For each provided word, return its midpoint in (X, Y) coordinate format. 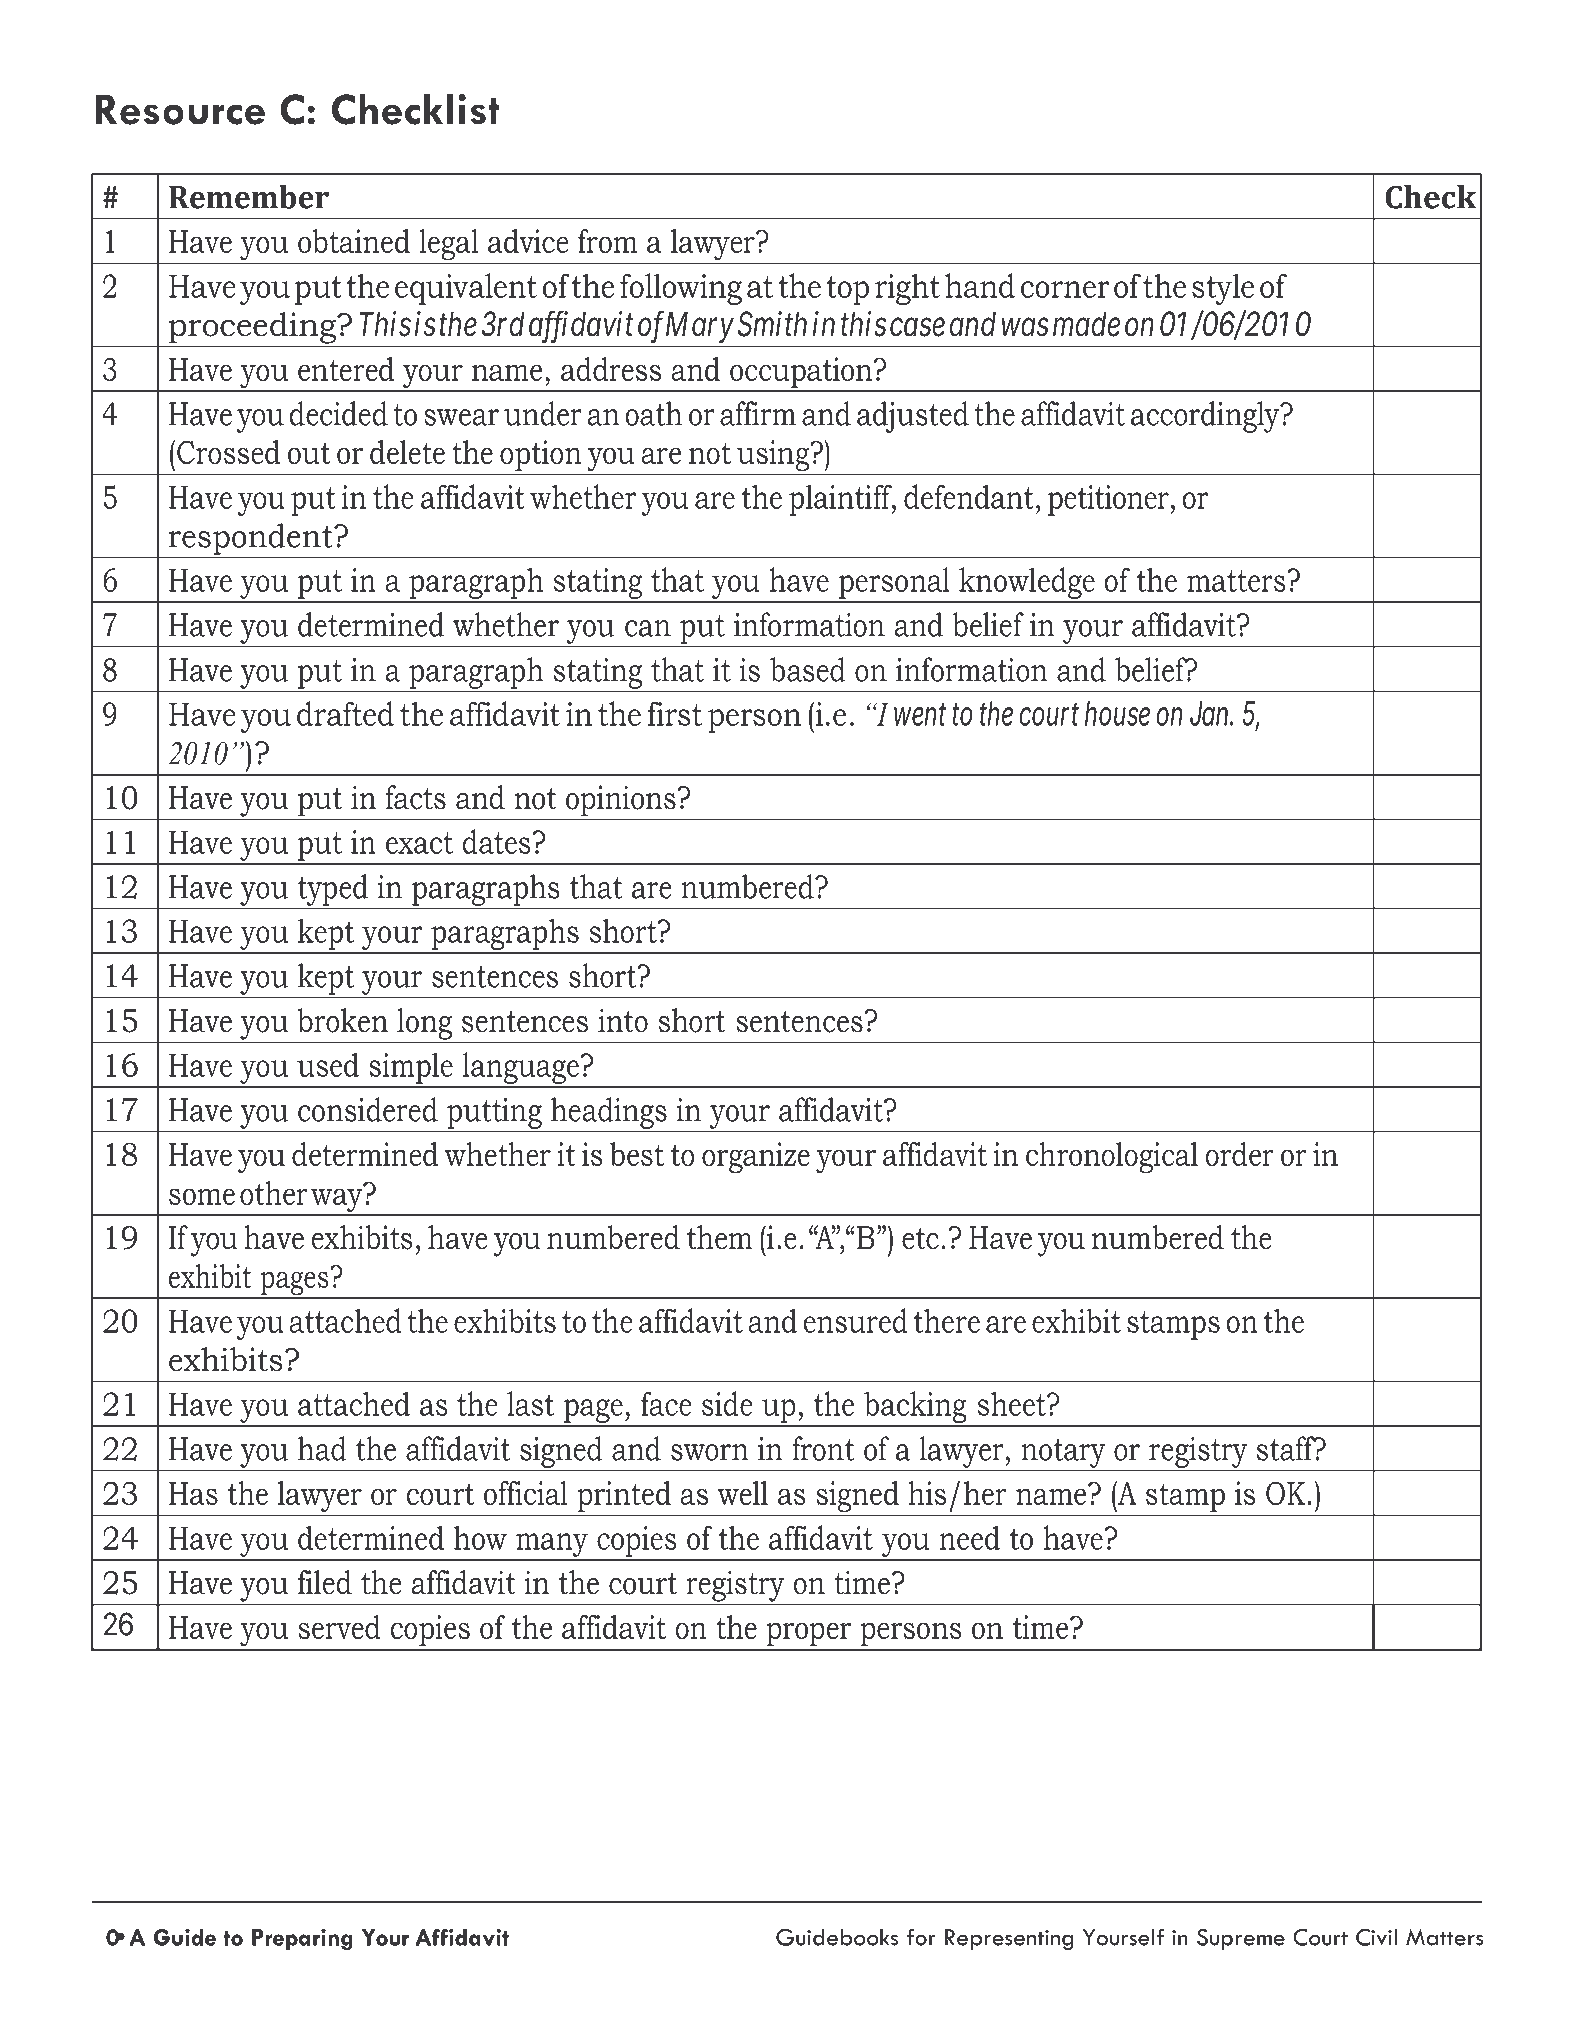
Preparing (302, 1939)
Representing (1009, 1939)
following (681, 289)
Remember (249, 197)
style (1223, 289)
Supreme (1241, 1939)
